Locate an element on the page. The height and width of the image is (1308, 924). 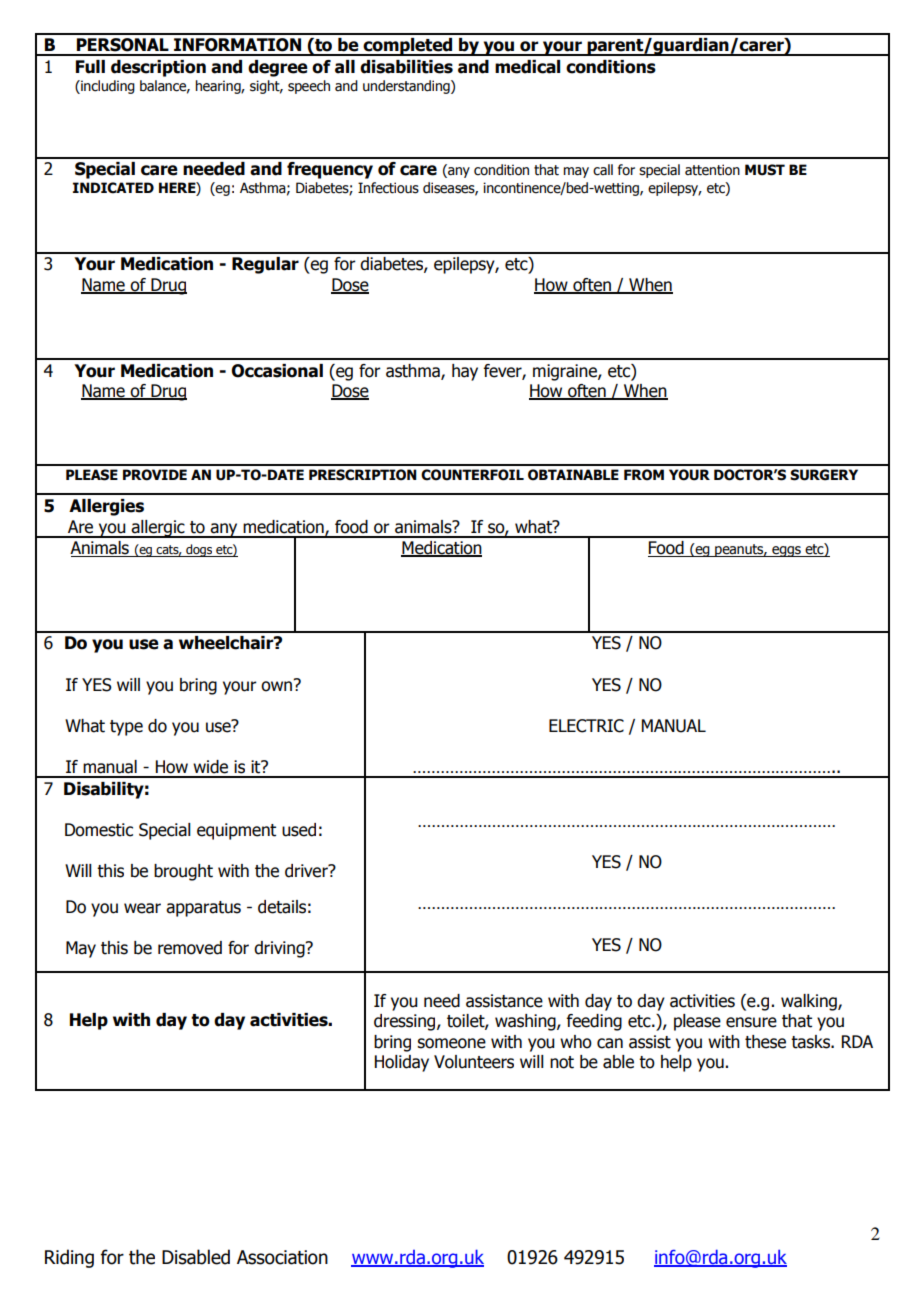
Association is located at coordinates (282, 1257).
